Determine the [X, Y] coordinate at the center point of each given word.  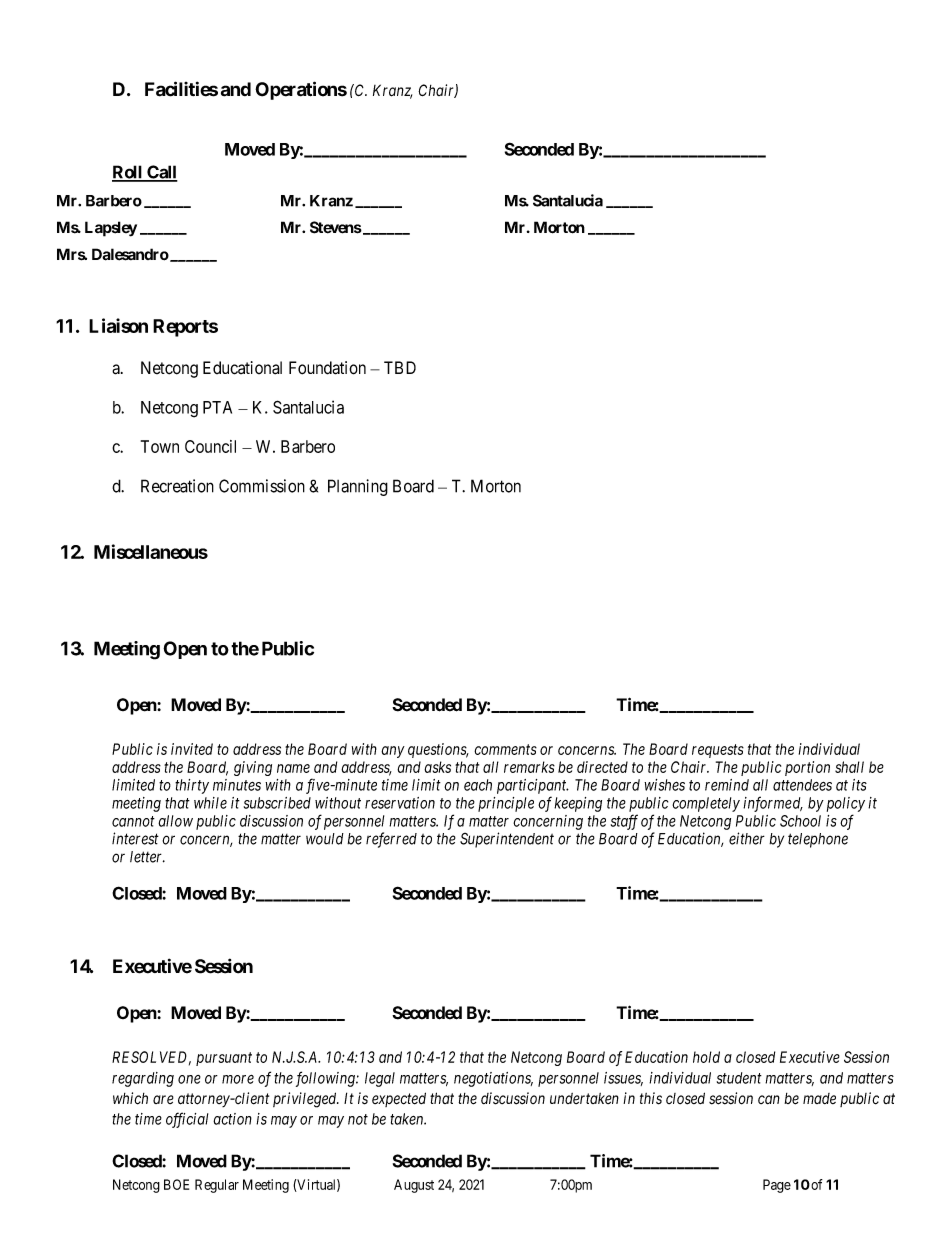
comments [505, 749]
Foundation [327, 368]
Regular [217, 1186]
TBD [400, 367]
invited [192, 749]
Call [161, 173]
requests [718, 751]
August [414, 1186]
